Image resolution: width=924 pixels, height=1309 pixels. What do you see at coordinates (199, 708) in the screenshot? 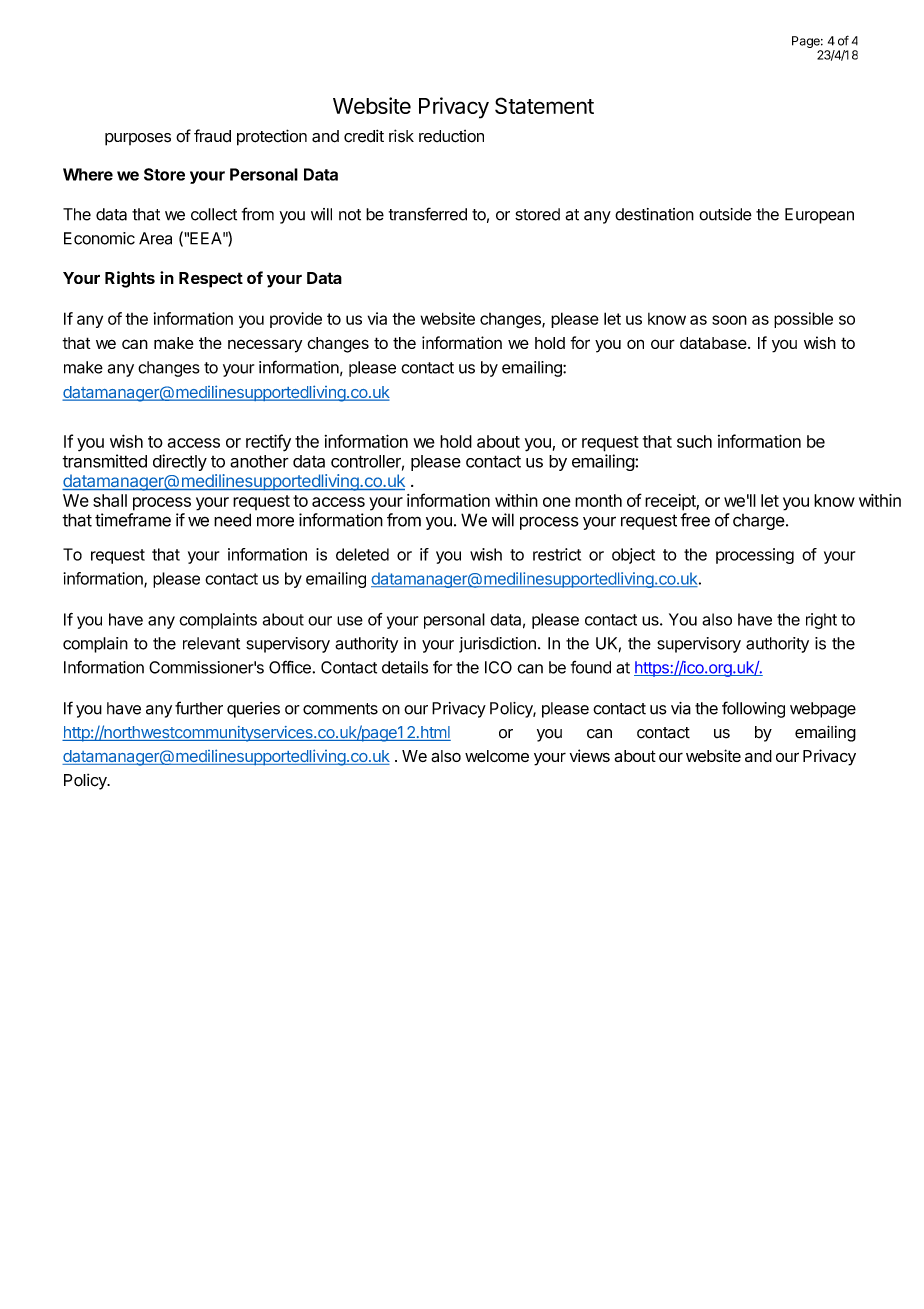
I see `further` at bounding box center [199, 708].
